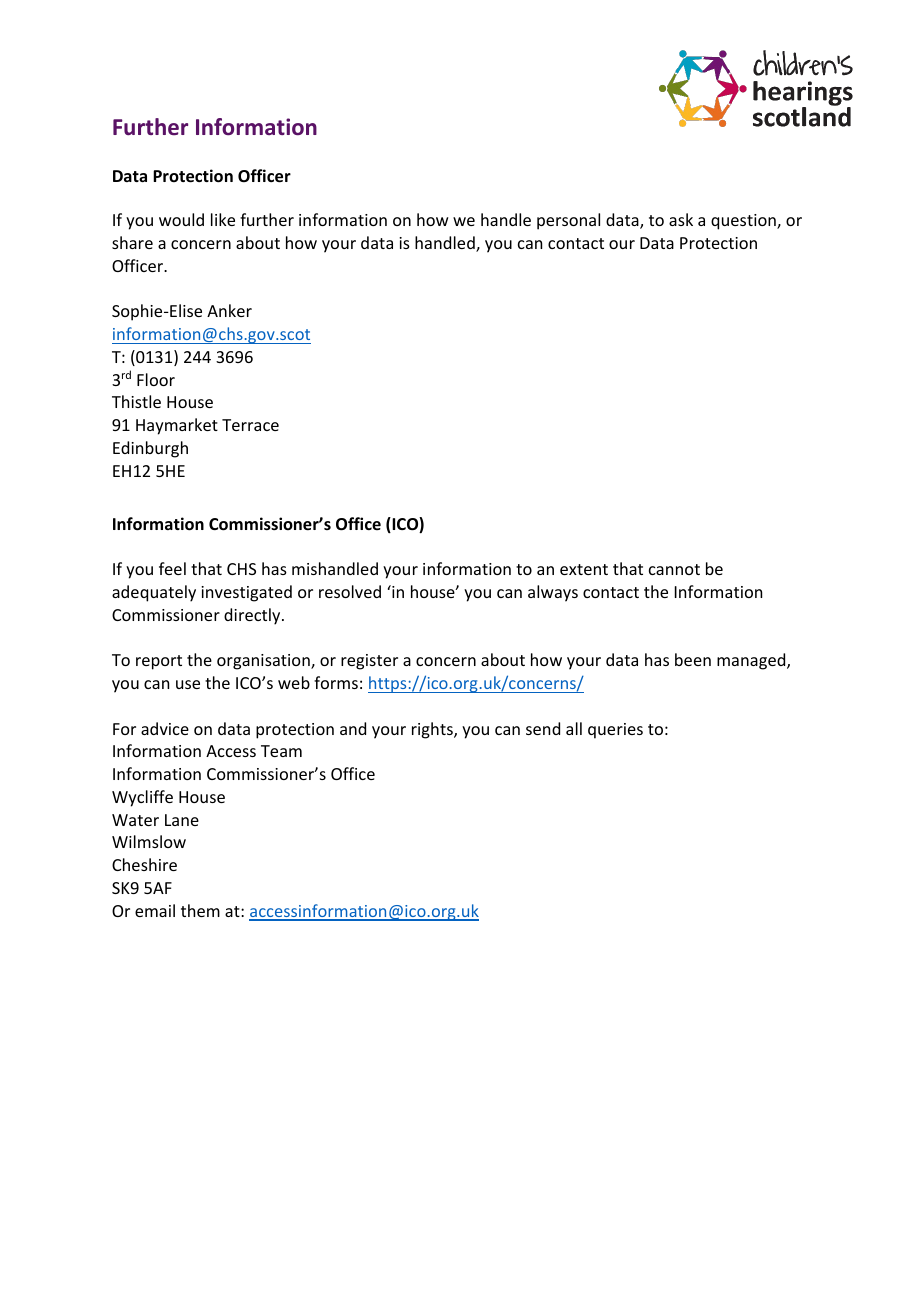  What do you see at coordinates (159, 662) in the image?
I see `report` at bounding box center [159, 662].
